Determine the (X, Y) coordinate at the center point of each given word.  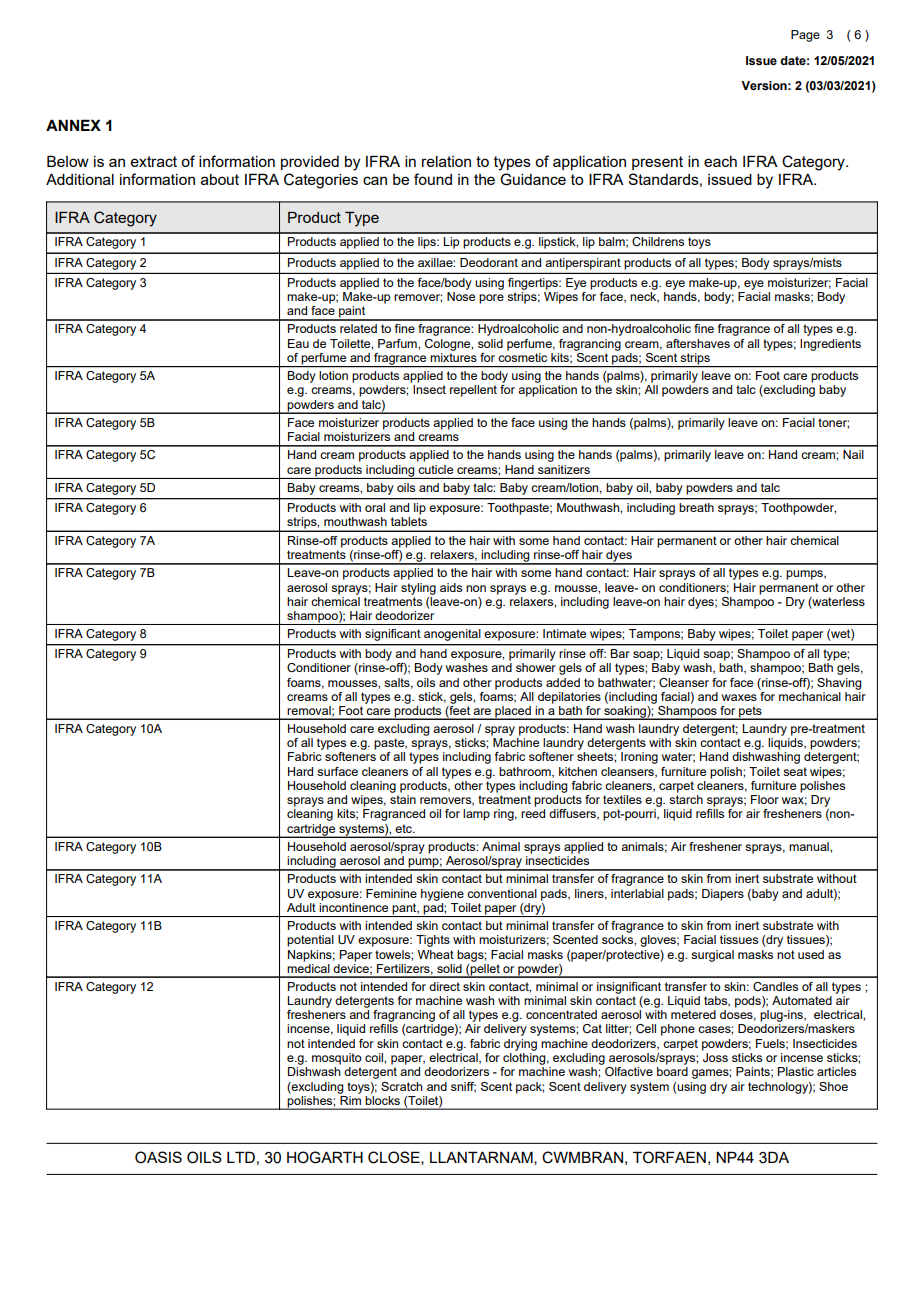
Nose (461, 296)
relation (446, 161)
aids (451, 587)
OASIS (158, 1157)
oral (375, 507)
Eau (298, 343)
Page (805, 36)
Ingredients (830, 345)
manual (810, 846)
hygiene (442, 895)
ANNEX (73, 125)
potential (310, 941)
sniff (463, 1087)
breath (696, 507)
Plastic (796, 1071)
